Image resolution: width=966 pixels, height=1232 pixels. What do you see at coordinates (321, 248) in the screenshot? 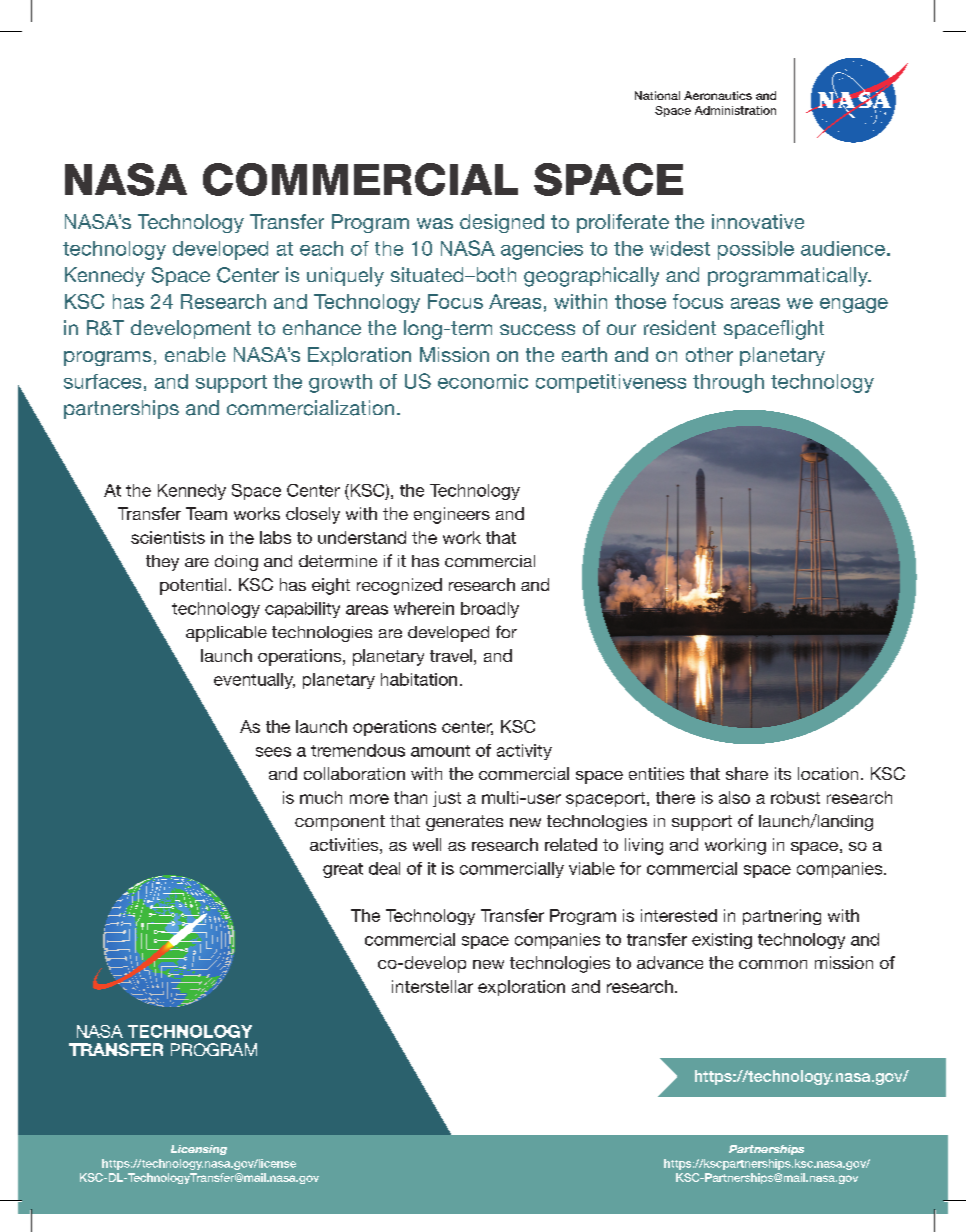
I see `each` at bounding box center [321, 248].
